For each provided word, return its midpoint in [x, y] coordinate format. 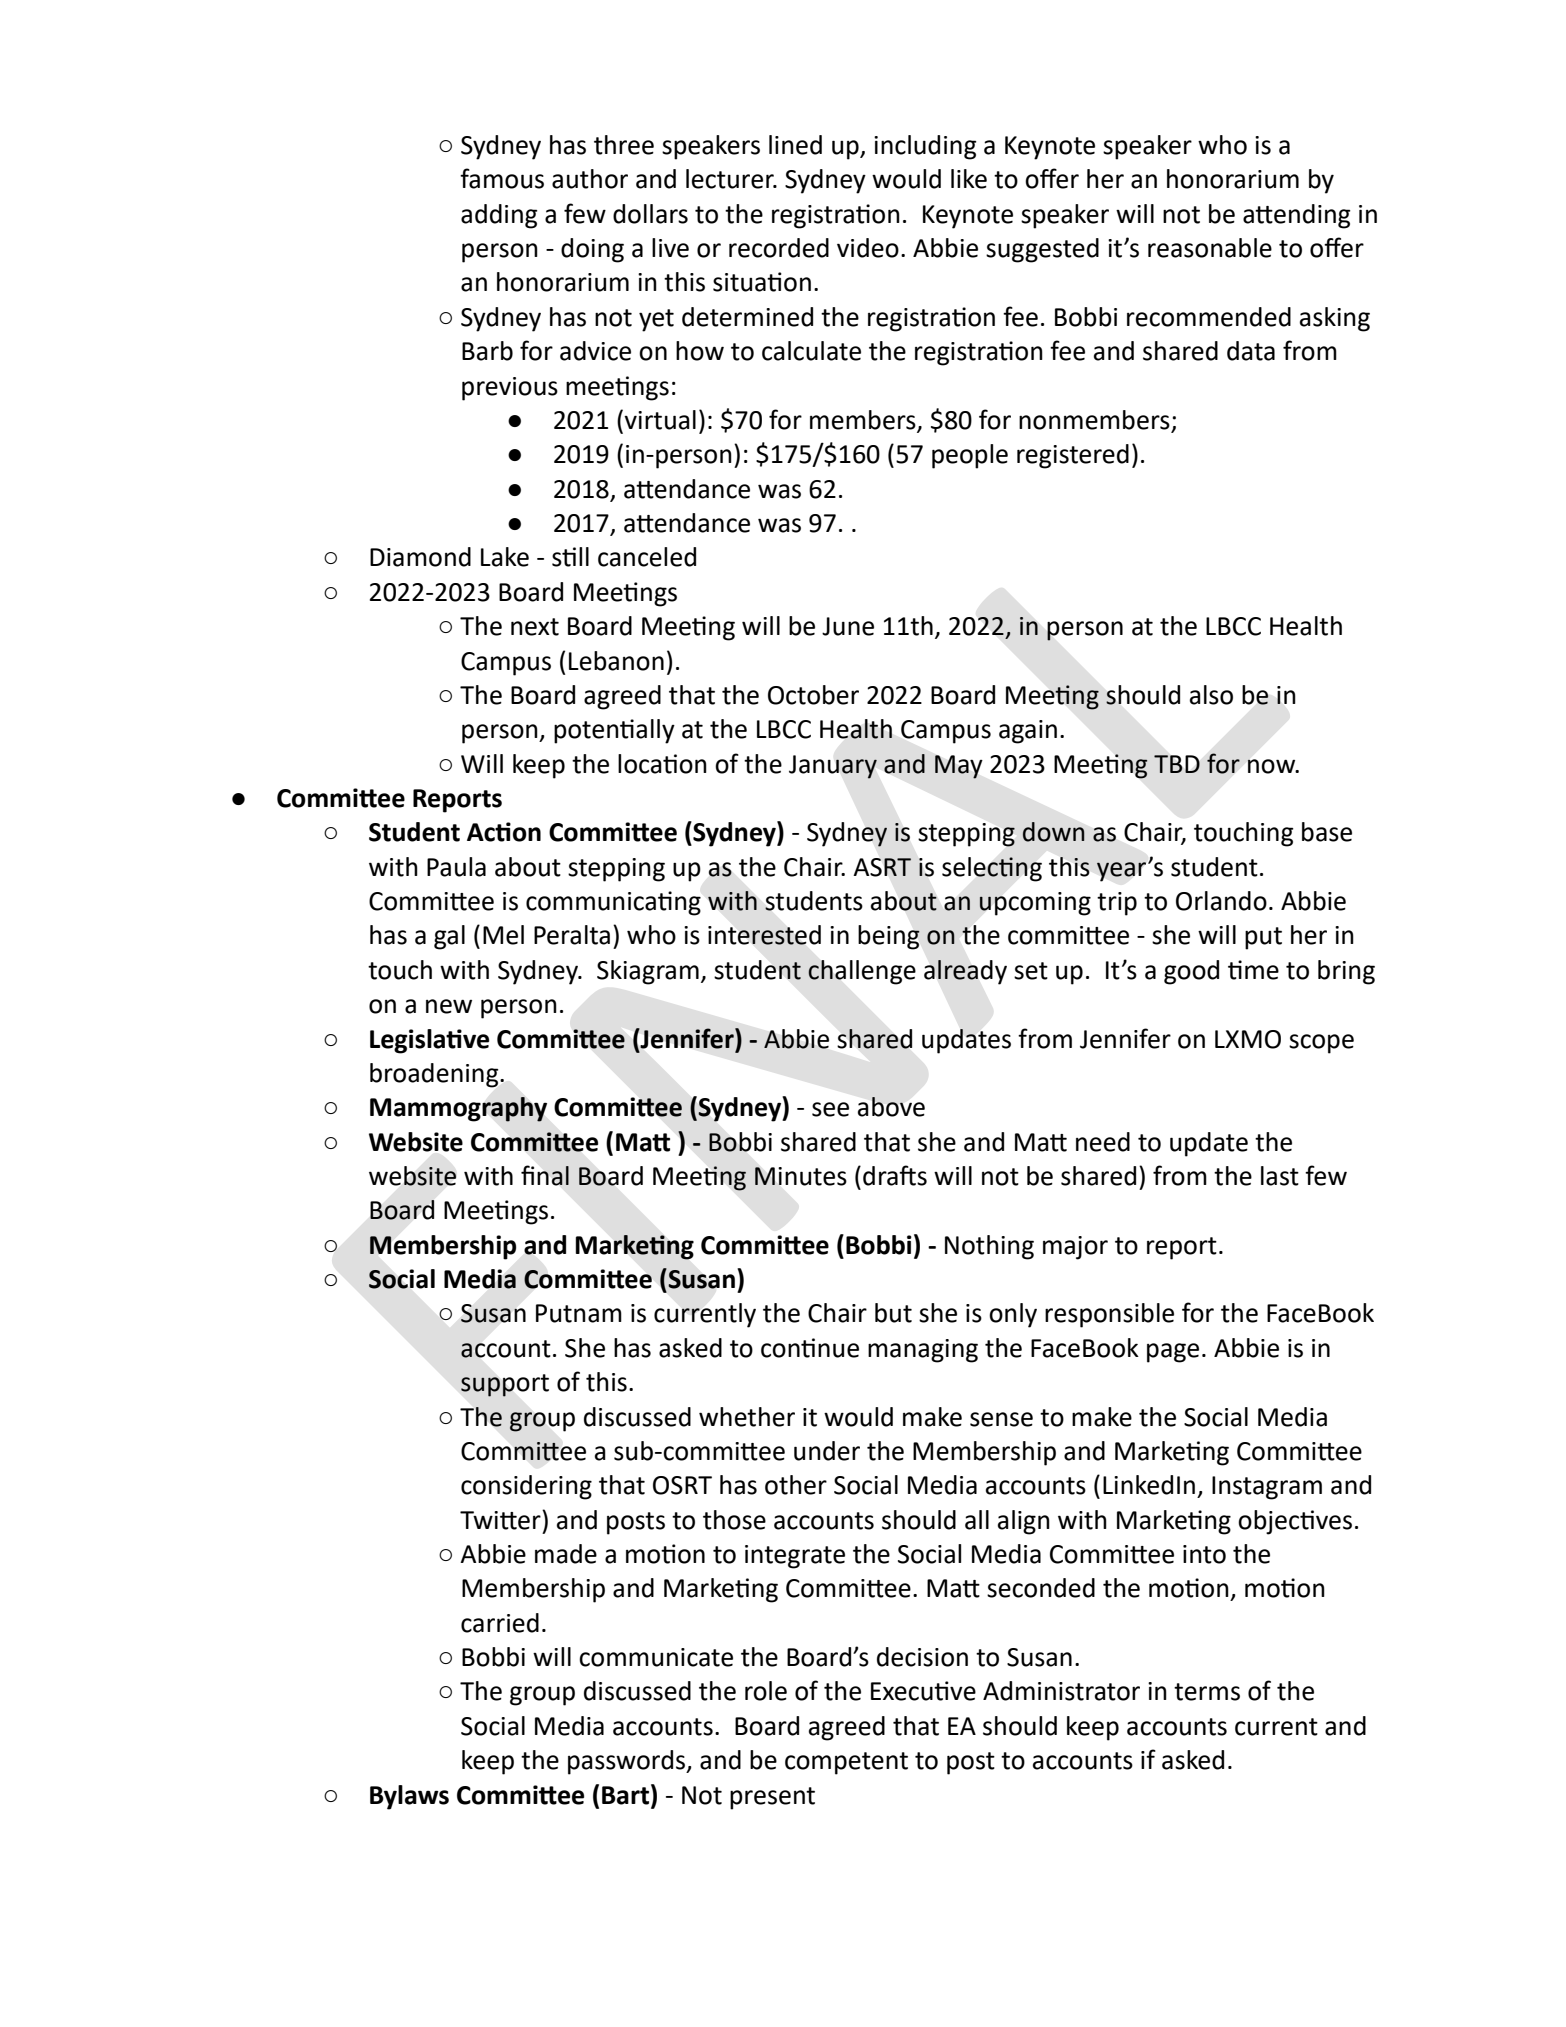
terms [1207, 1692]
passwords [628, 1762]
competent [846, 1763]
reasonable [1210, 248]
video [868, 248]
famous [502, 178]
